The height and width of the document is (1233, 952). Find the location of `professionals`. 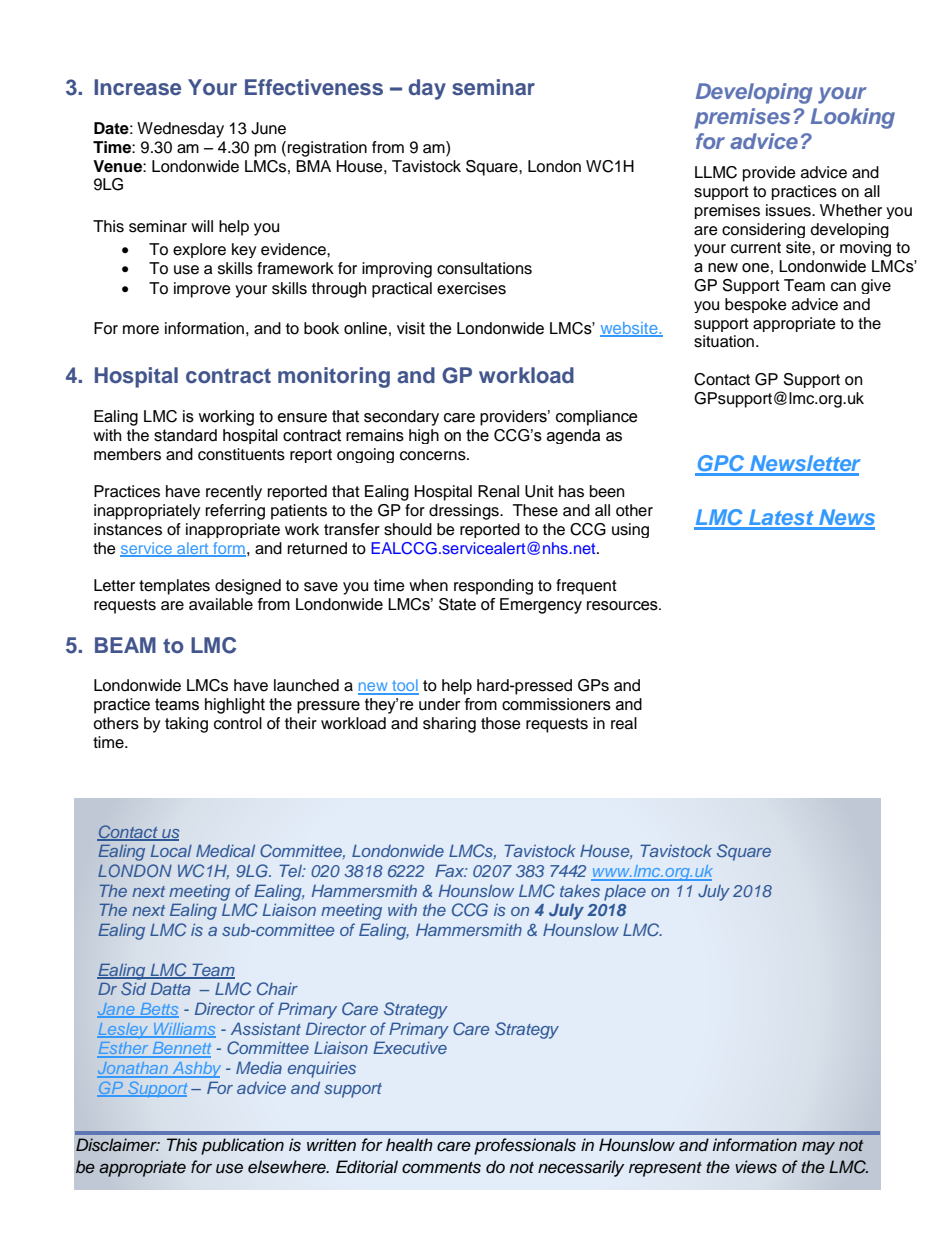

professionals is located at coordinates (525, 1146).
